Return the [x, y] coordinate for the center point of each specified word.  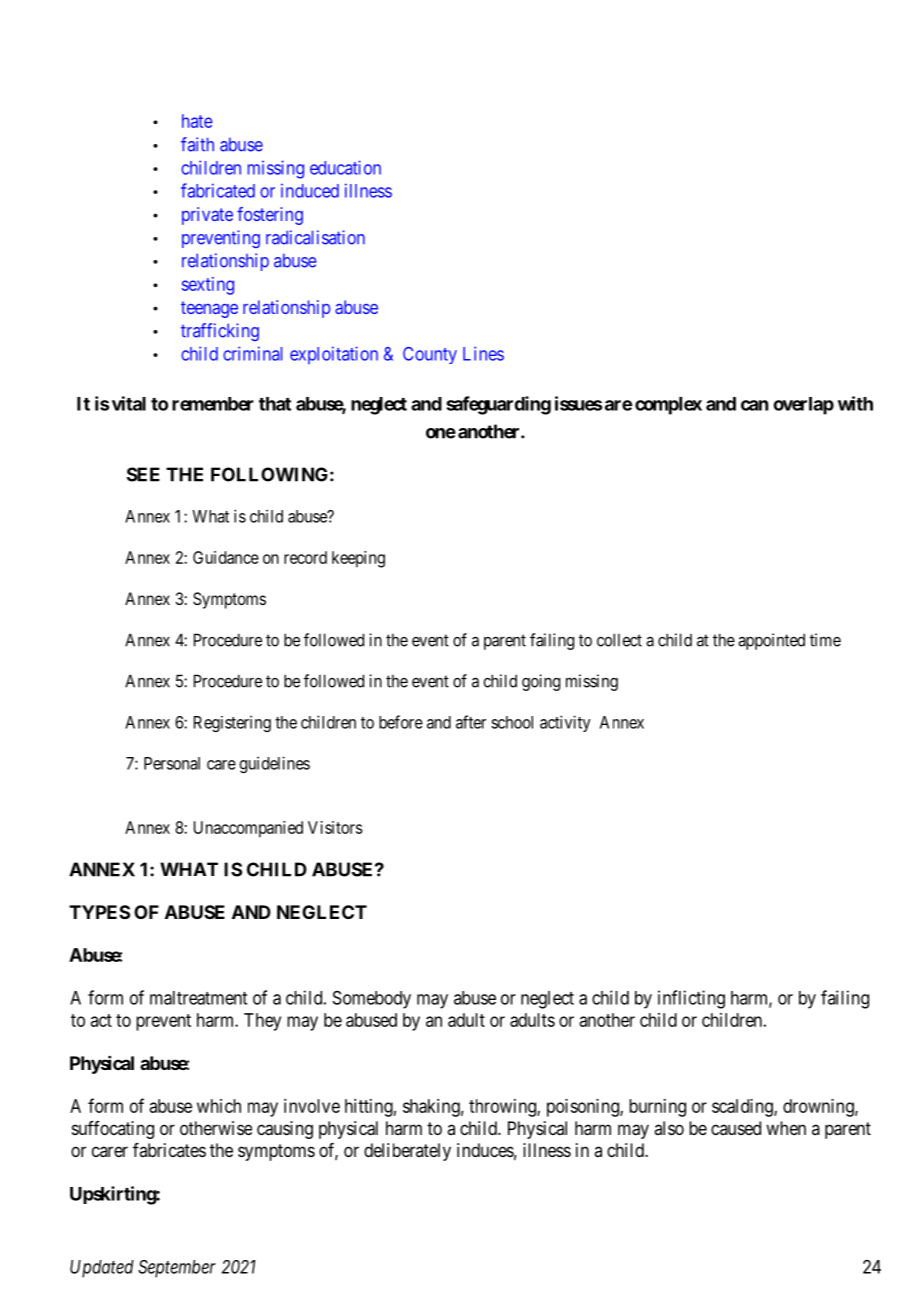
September [177, 1269]
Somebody [372, 1000]
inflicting [691, 999]
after [471, 722]
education [345, 167]
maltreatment [198, 998]
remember [213, 404]
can [754, 405]
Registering [232, 723]
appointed [771, 641]
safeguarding [498, 405]
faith [197, 144]
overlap [803, 406]
